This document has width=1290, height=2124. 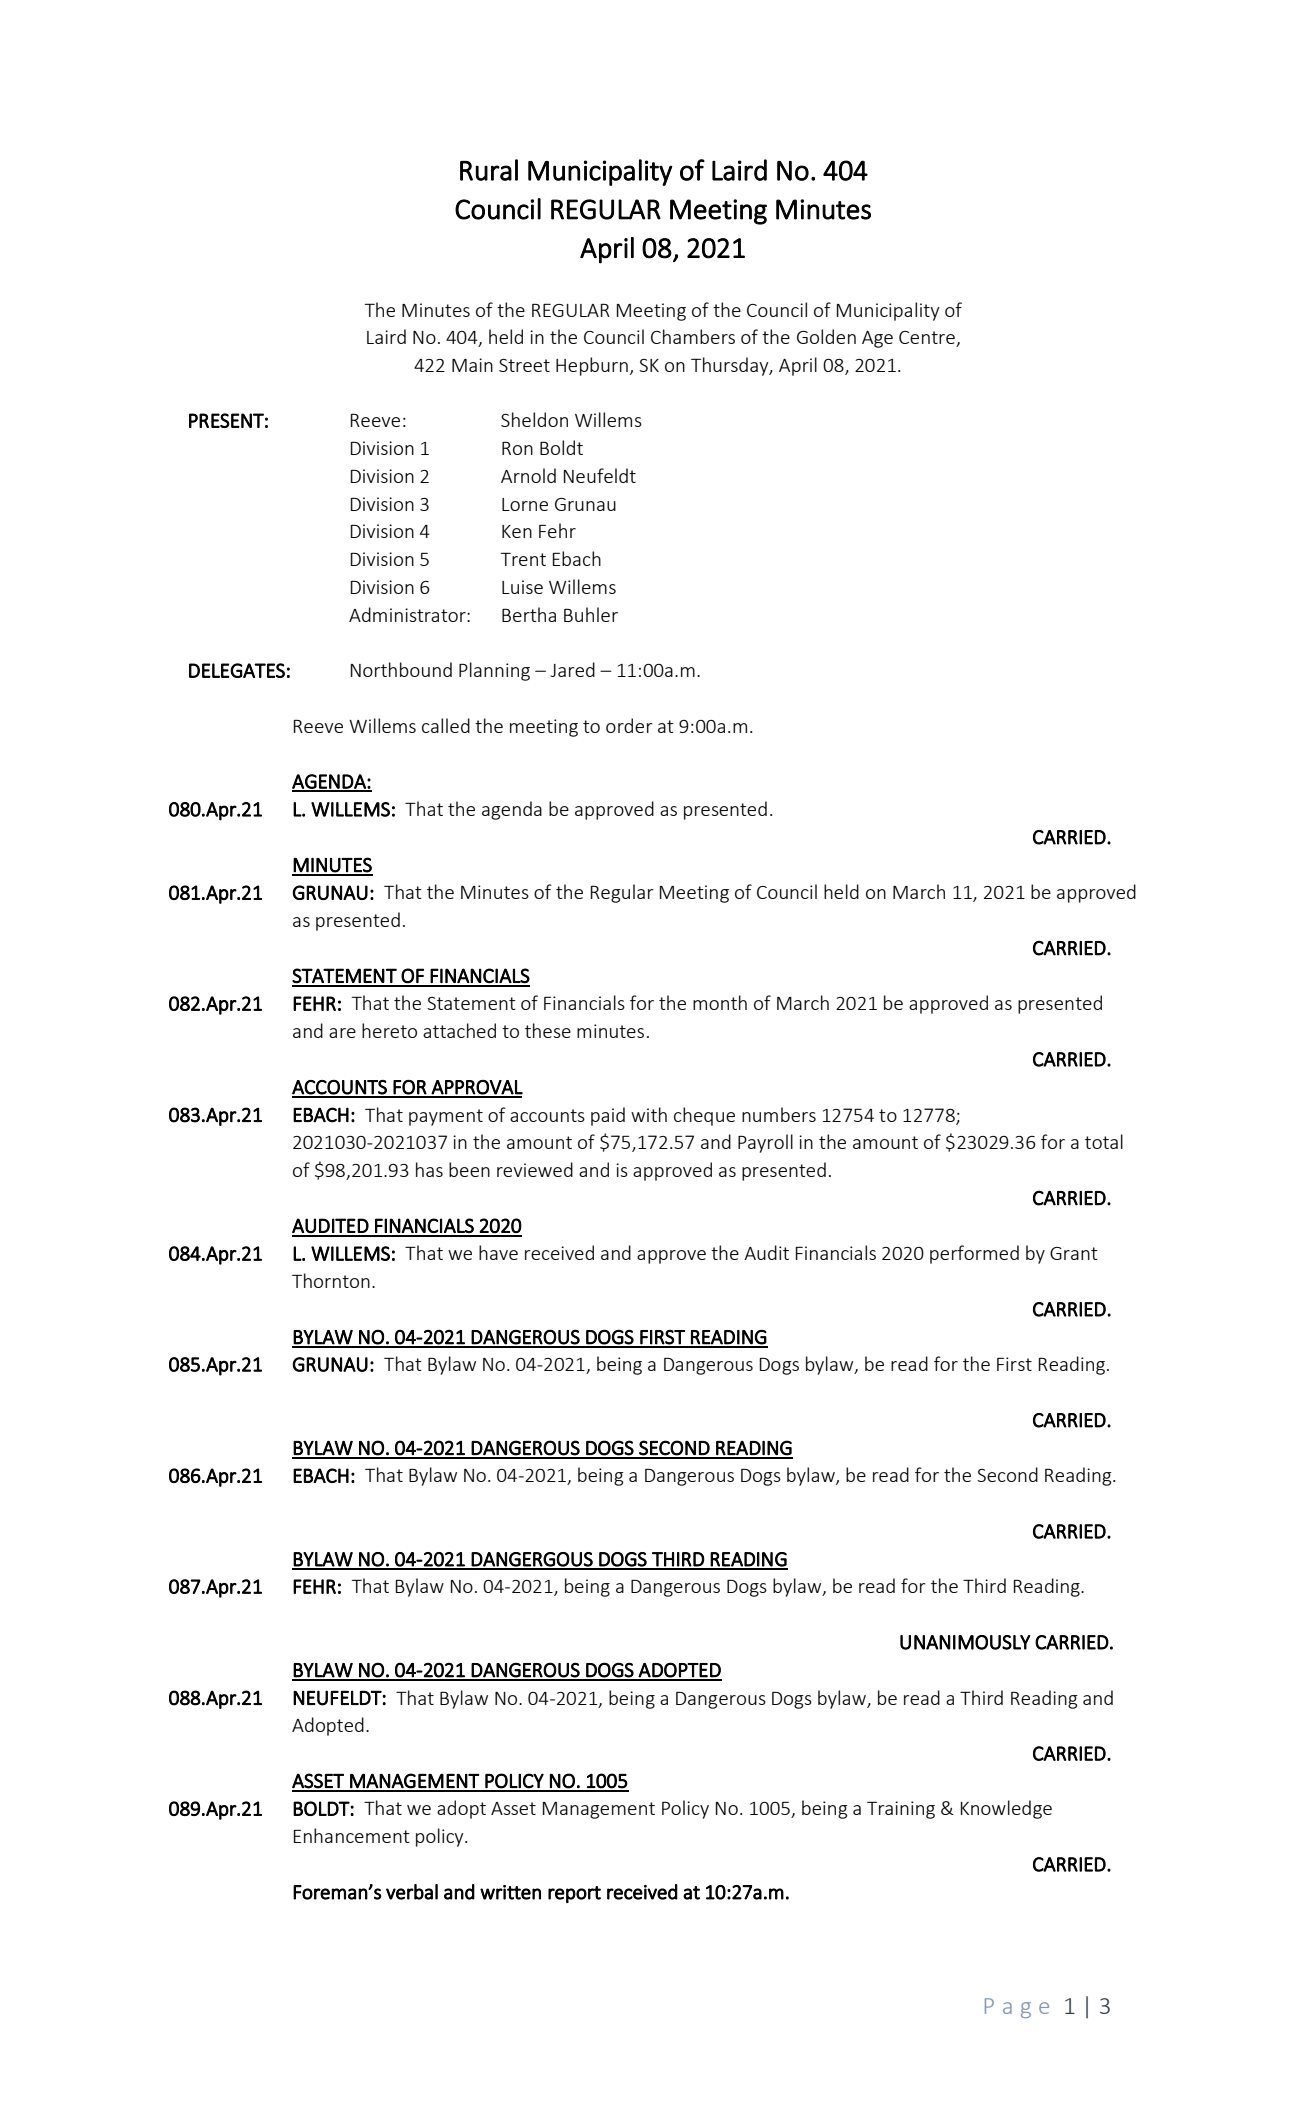 I want to click on order, so click(x=629, y=725).
